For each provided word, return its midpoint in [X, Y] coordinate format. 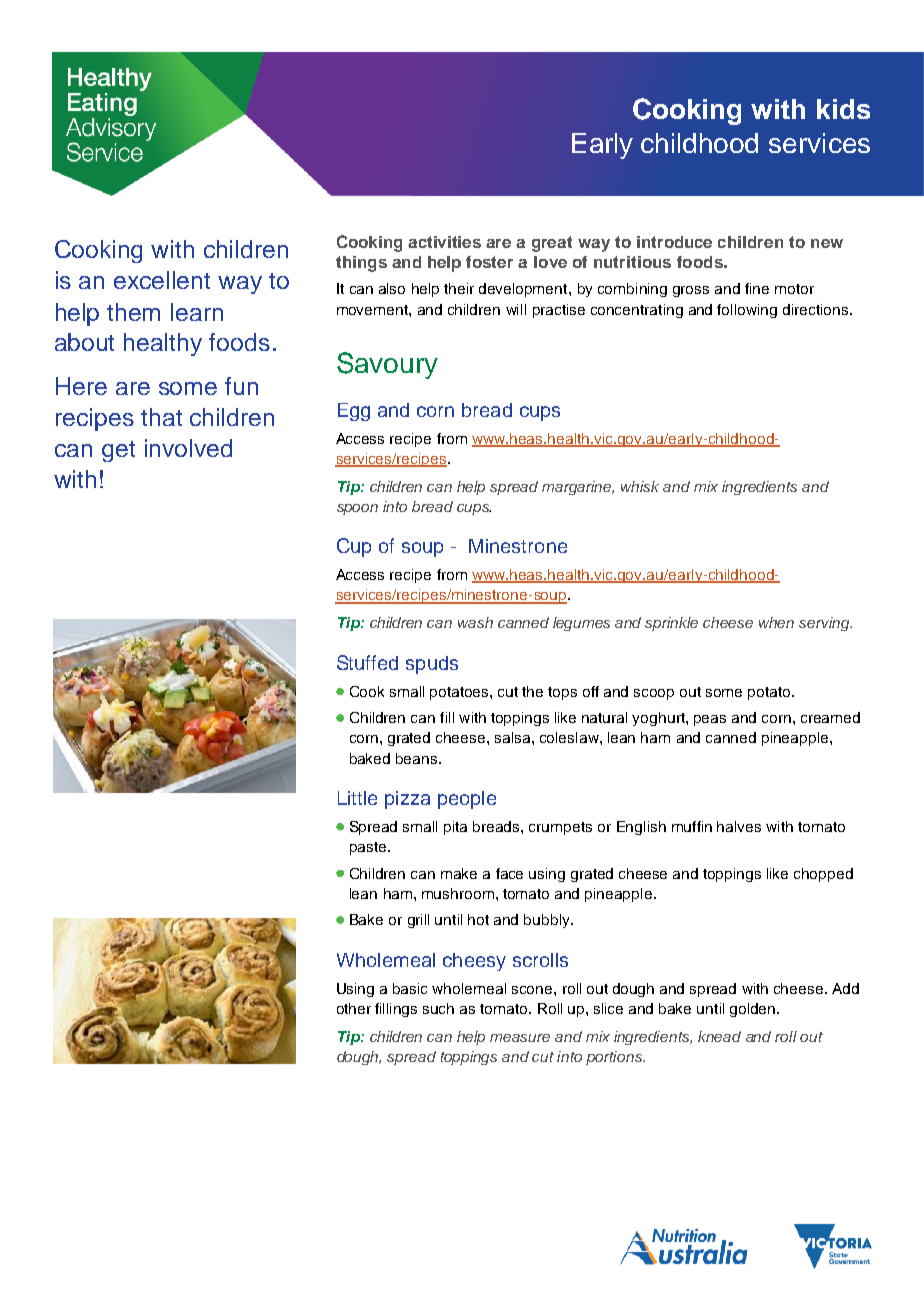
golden [754, 1010]
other [354, 1008]
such [438, 1008]
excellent [162, 280]
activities [444, 242]
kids [843, 109]
